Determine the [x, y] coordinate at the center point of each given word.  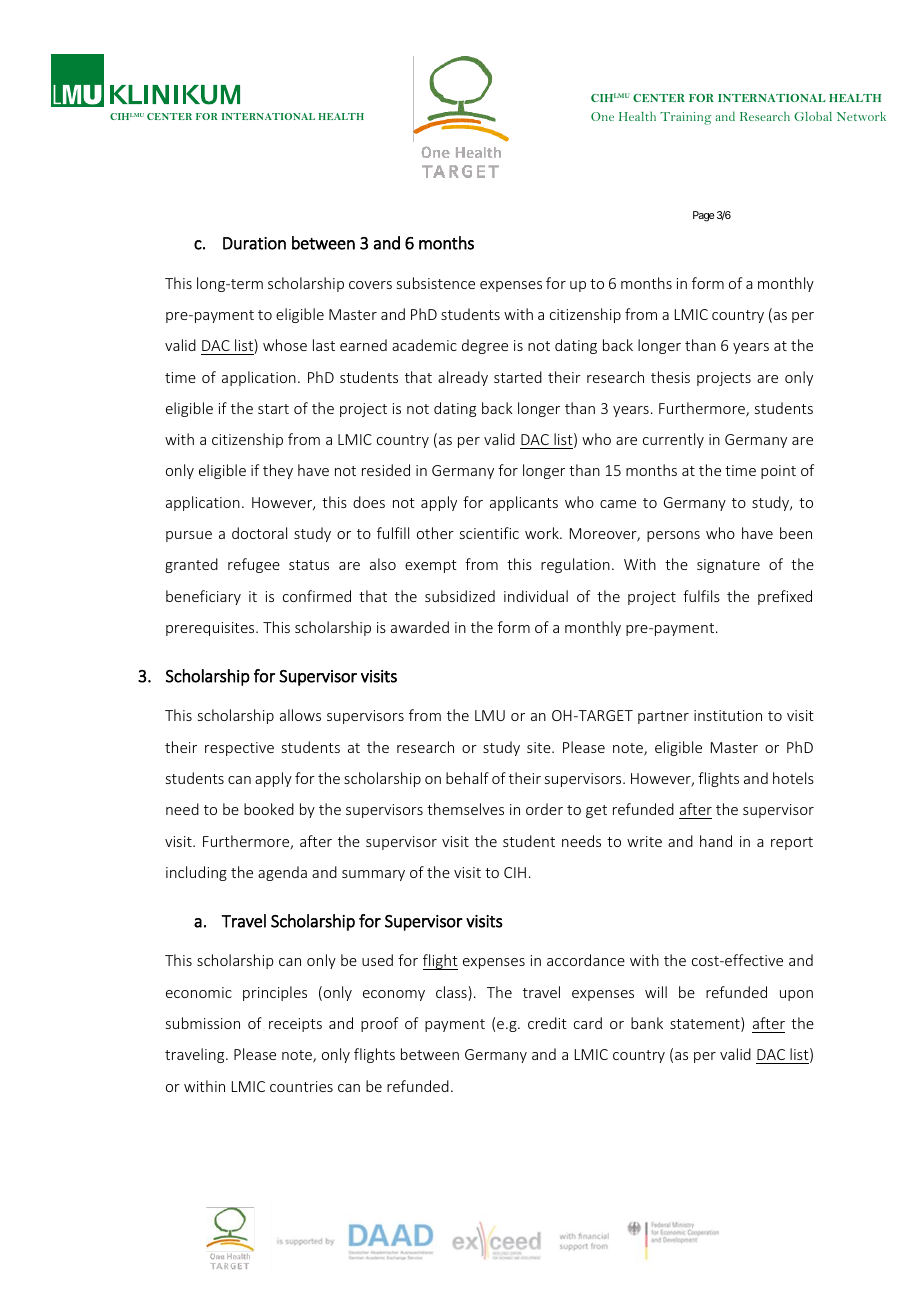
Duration [254, 243]
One [602, 116]
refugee [254, 565]
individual [536, 596]
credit [547, 1023]
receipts [295, 1025]
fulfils [701, 596]
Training [686, 118]
